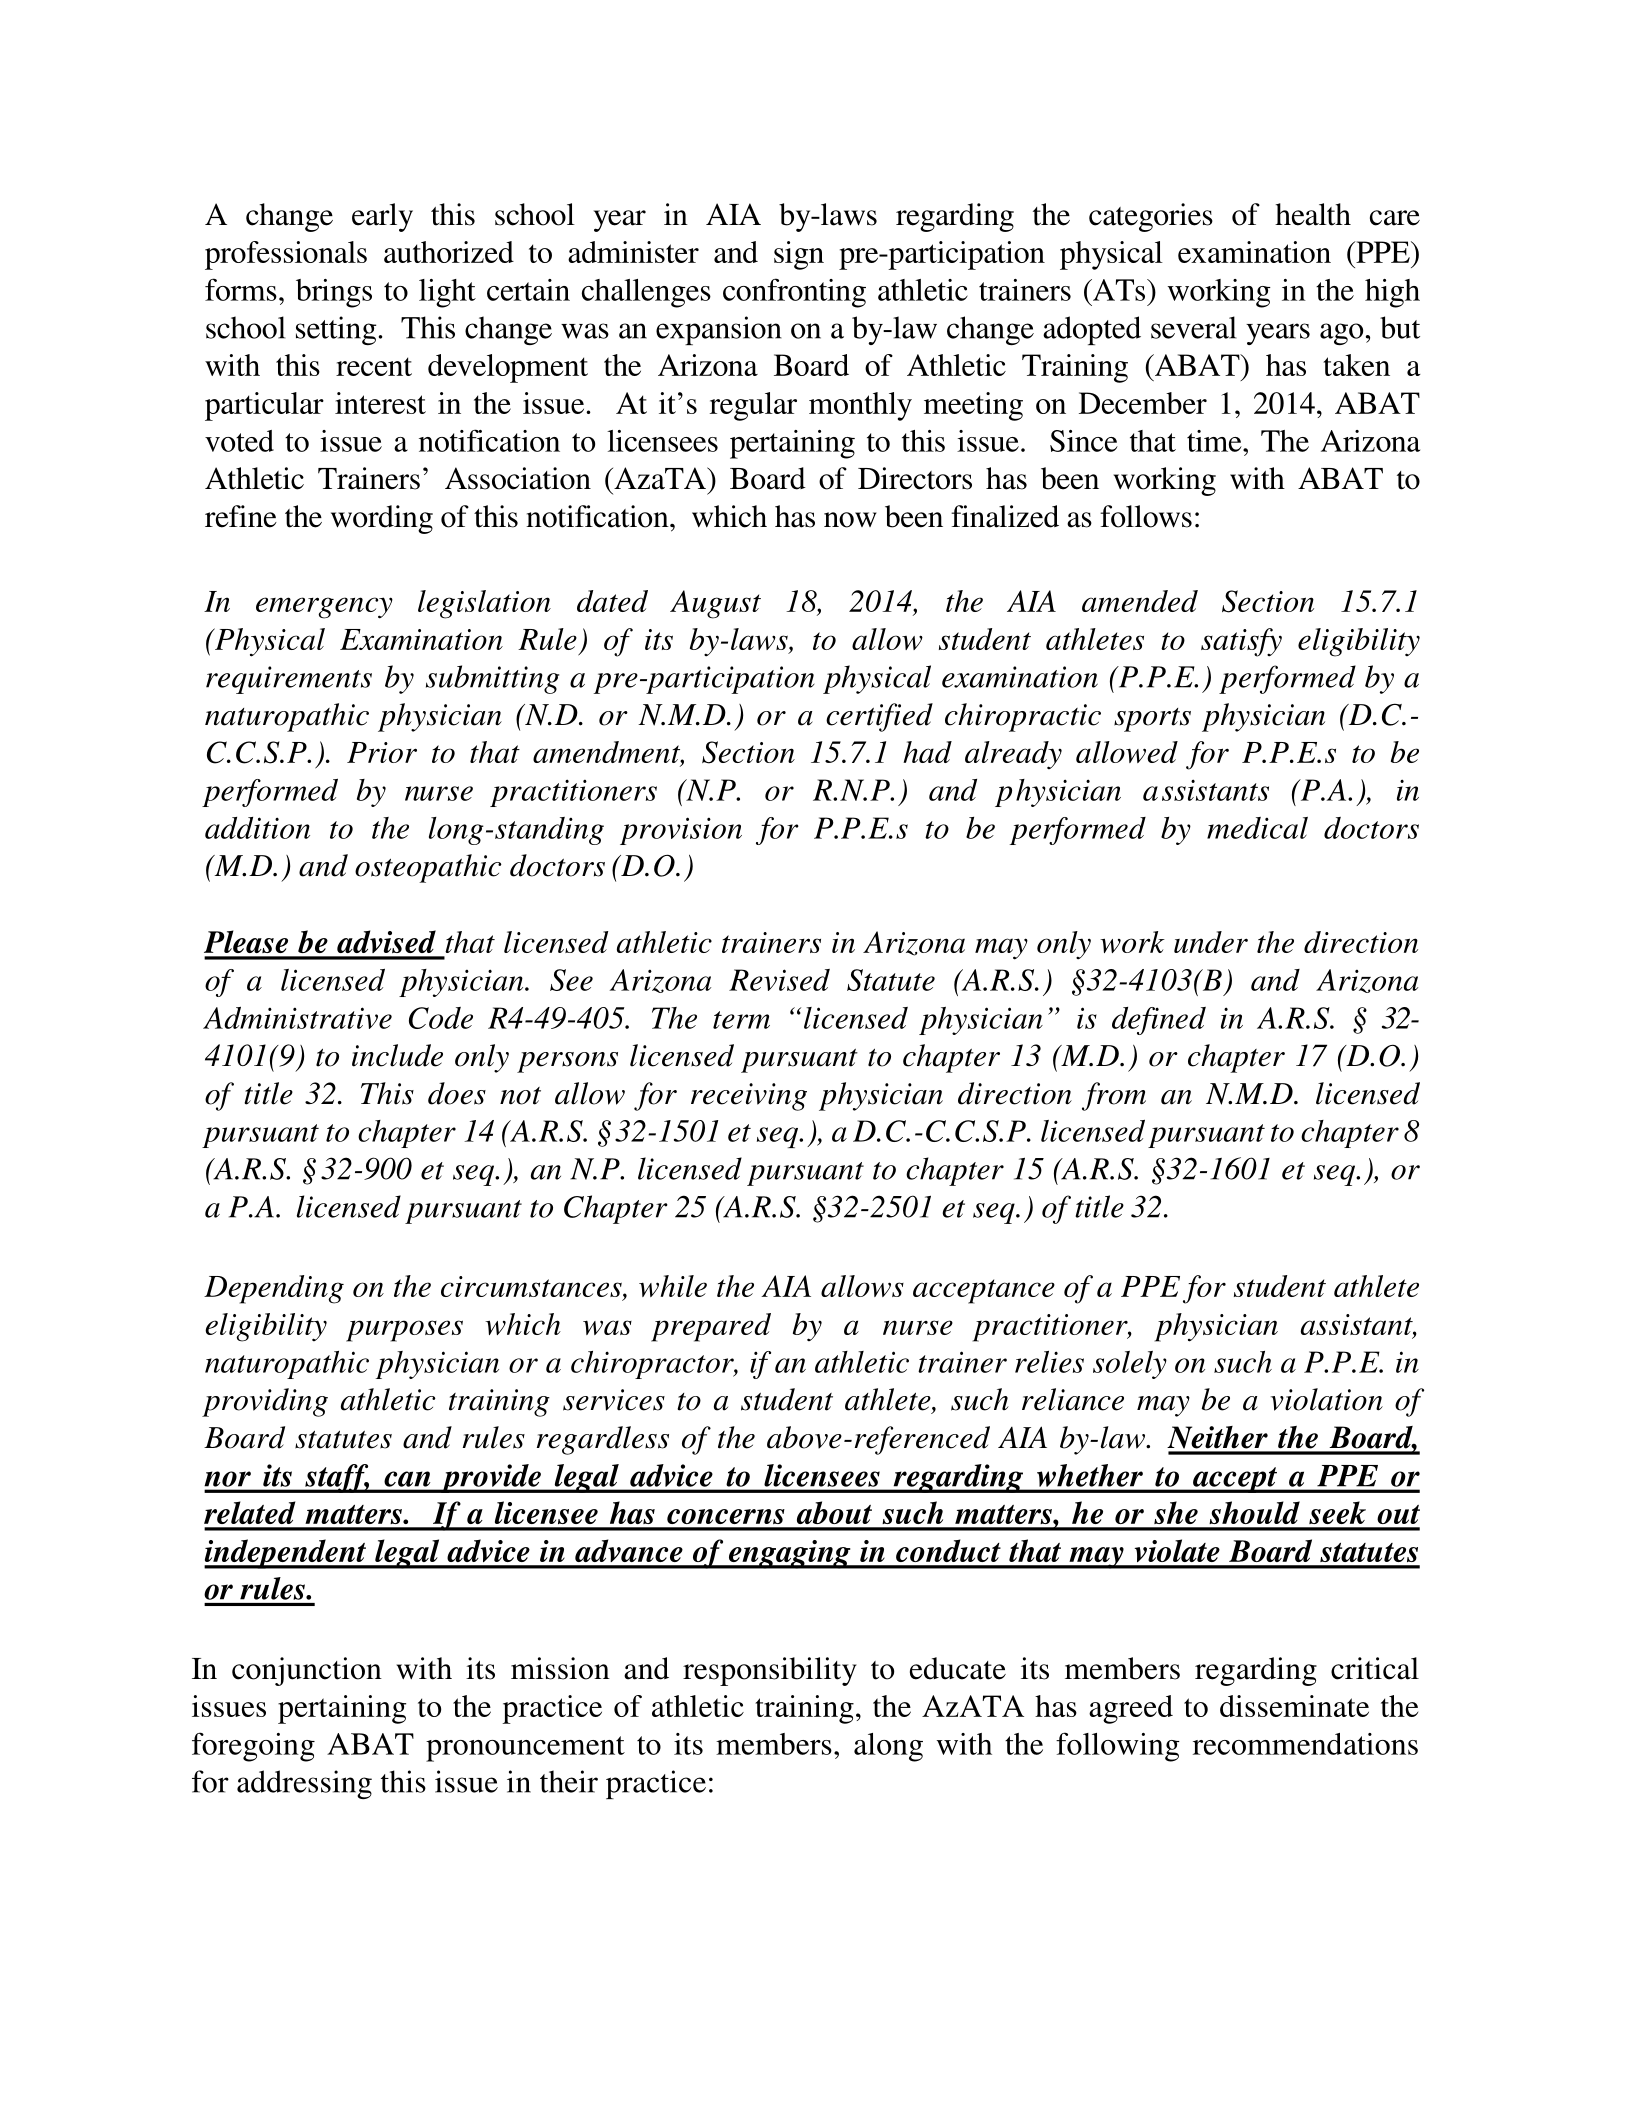 Image resolution: width=1626 pixels, height=2104 pixels. What do you see at coordinates (799, 255) in the screenshot?
I see `sign` at bounding box center [799, 255].
